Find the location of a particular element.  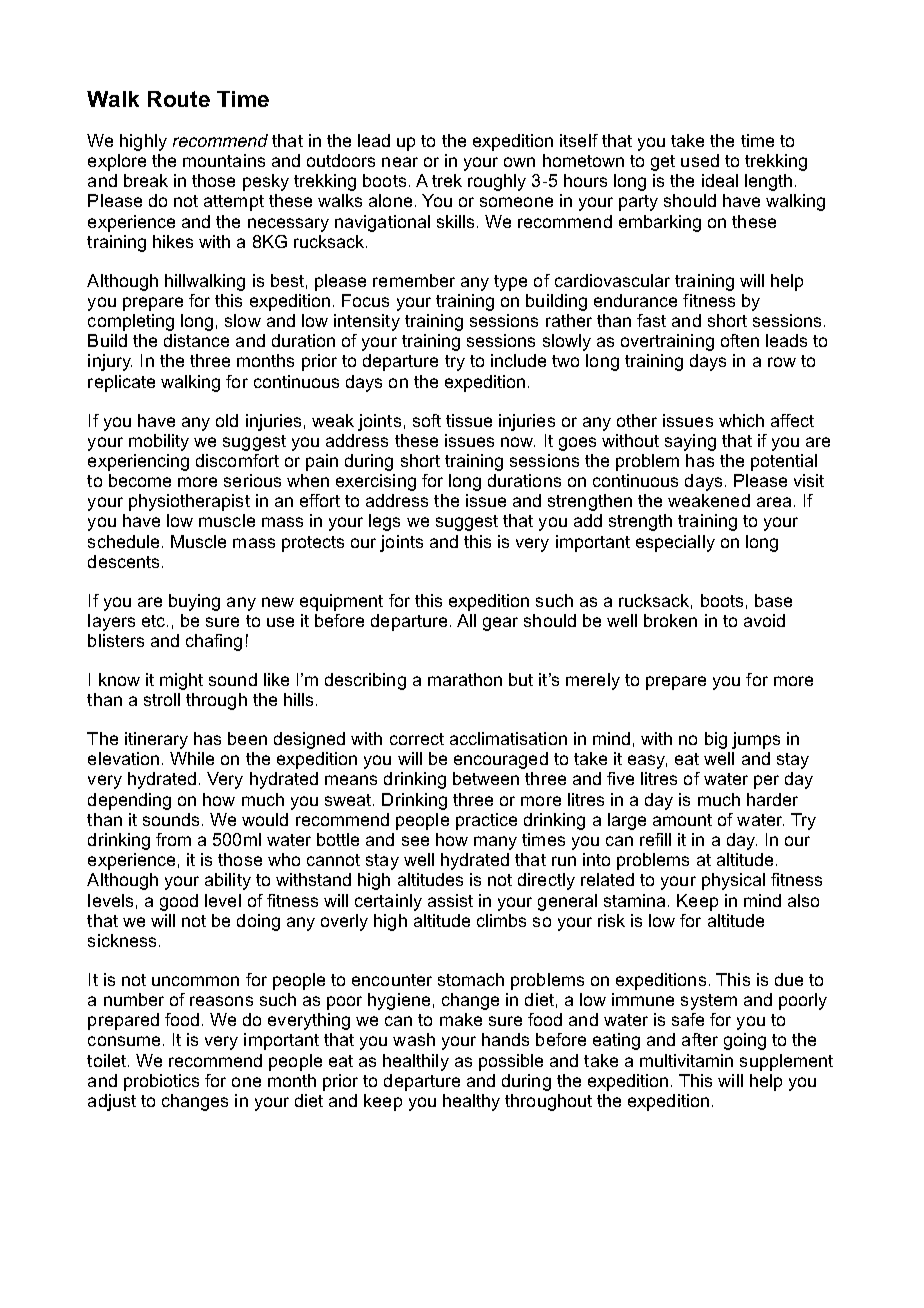

Route is located at coordinates (179, 99).
